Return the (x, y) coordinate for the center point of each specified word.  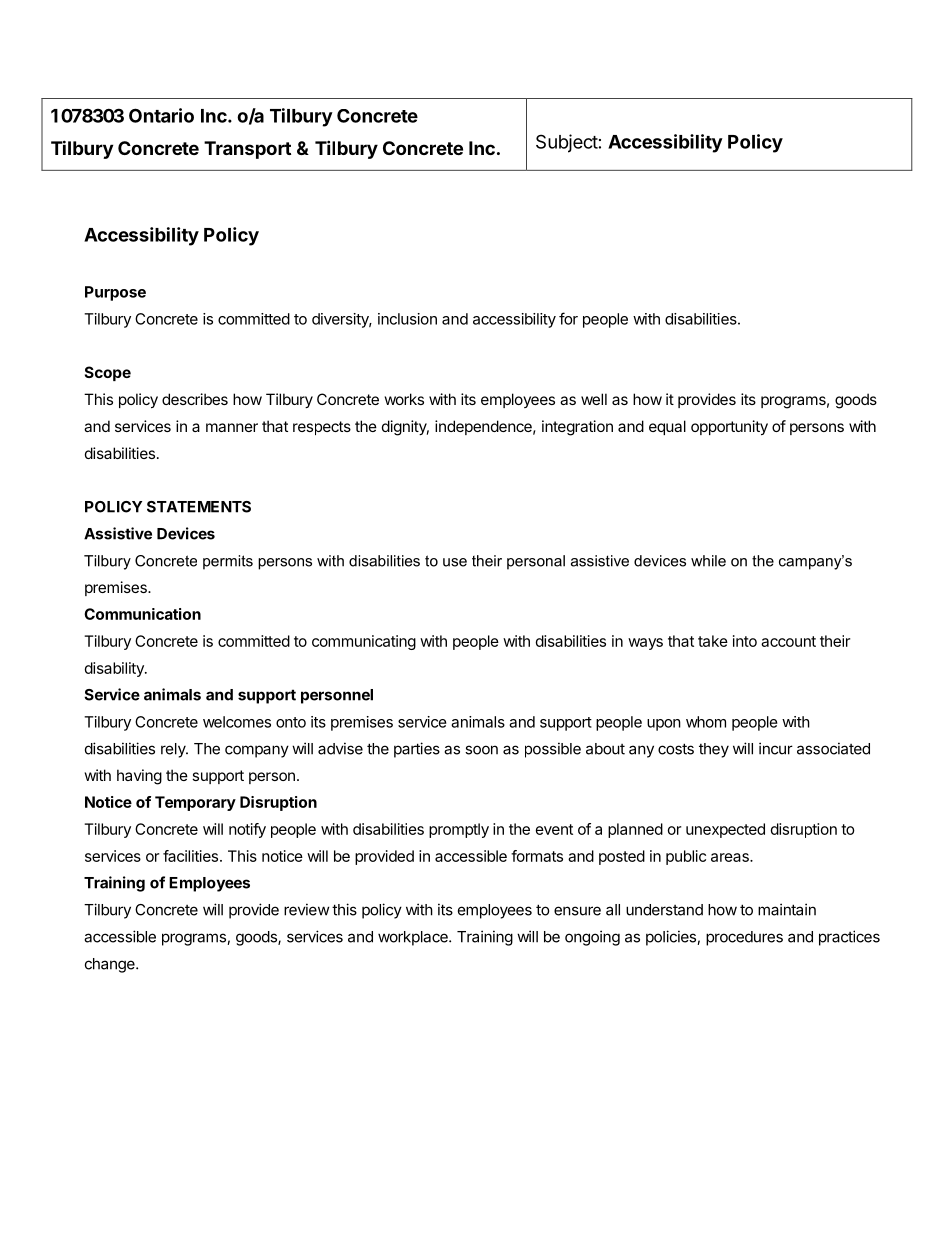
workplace (414, 938)
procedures (744, 938)
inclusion (407, 319)
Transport (247, 150)
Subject (567, 143)
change (111, 965)
